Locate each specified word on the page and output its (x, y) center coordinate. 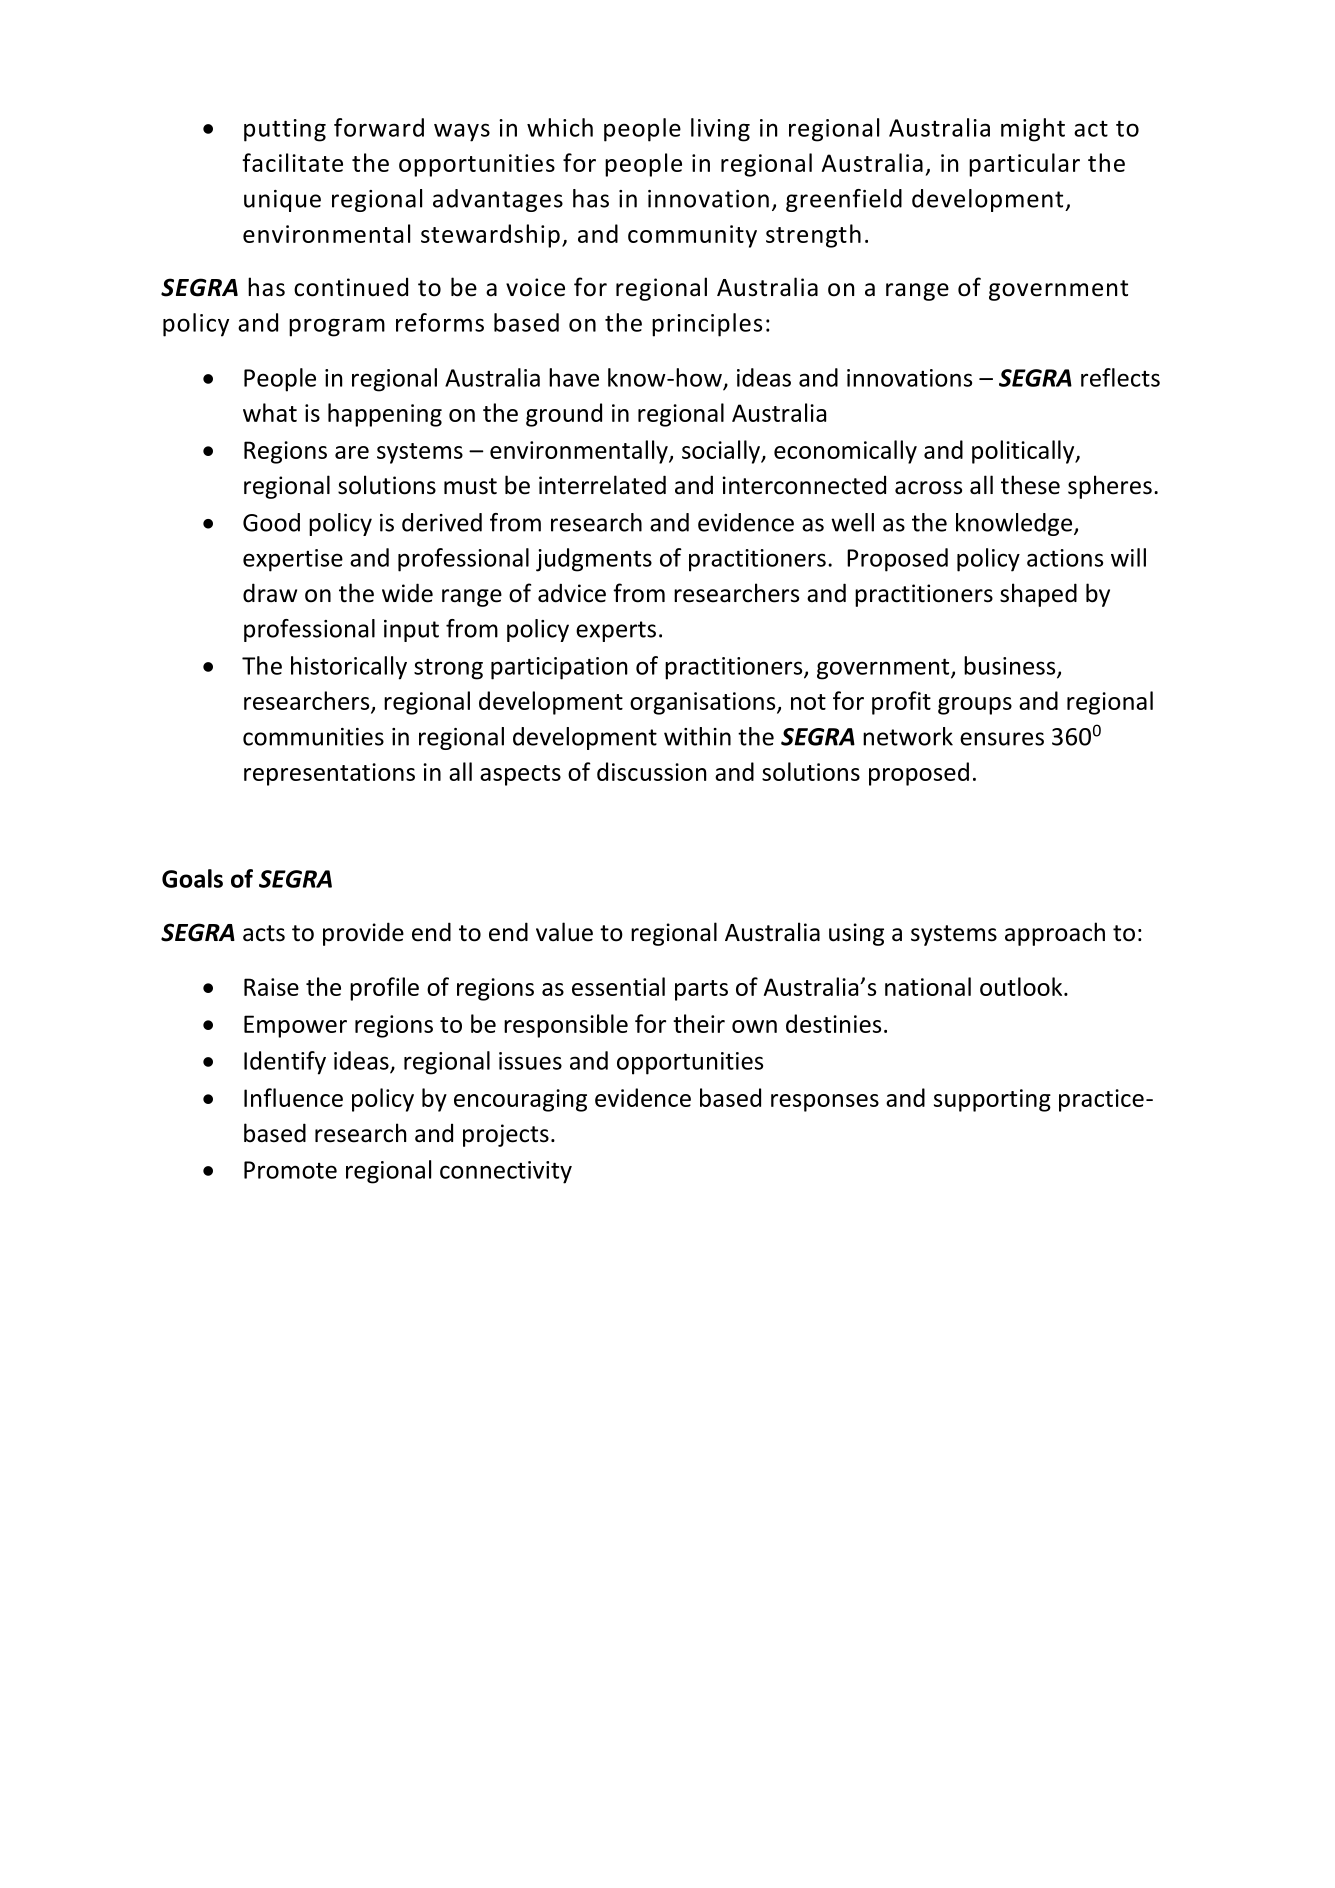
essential (618, 986)
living (720, 130)
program (337, 327)
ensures (1002, 739)
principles (707, 325)
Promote (290, 1170)
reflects (1120, 377)
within (697, 736)
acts (264, 933)
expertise (293, 560)
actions (1065, 558)
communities (313, 737)
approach (1055, 934)
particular (1024, 165)
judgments (594, 560)
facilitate (292, 162)
